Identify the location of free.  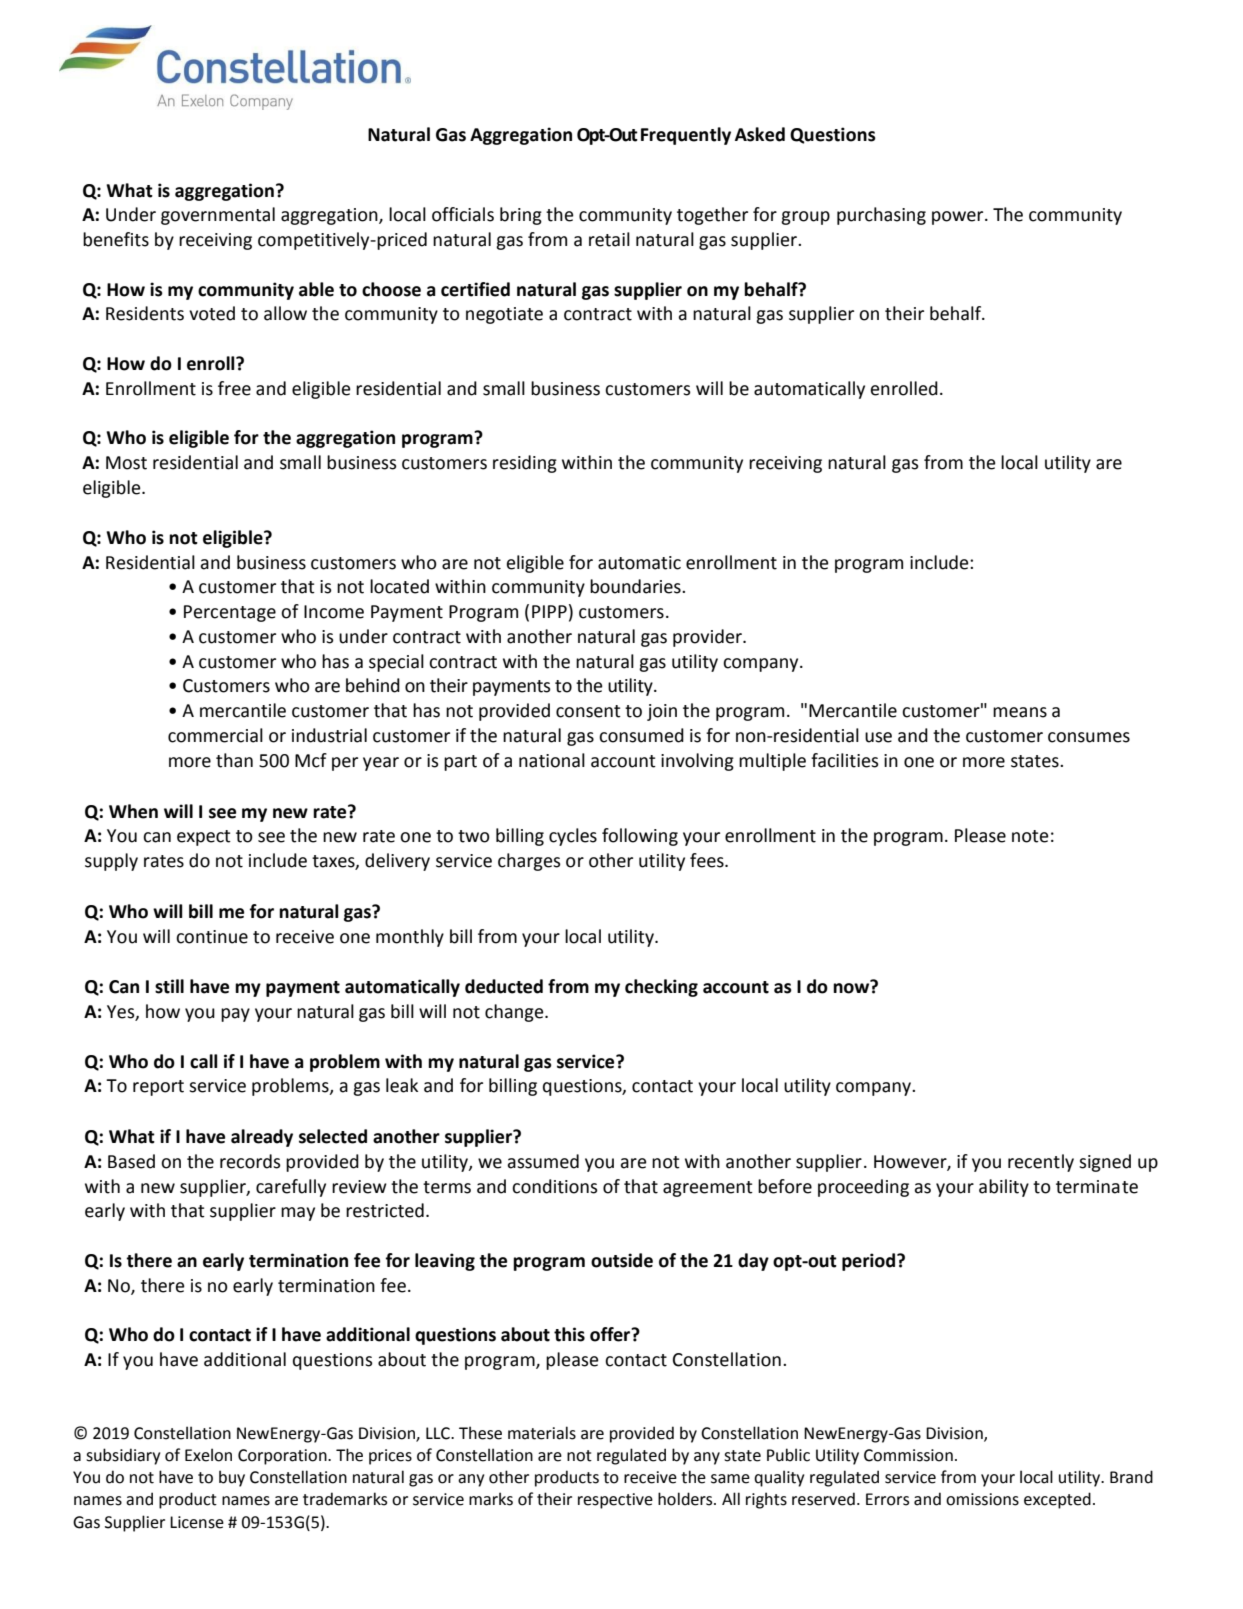
(234, 388).
